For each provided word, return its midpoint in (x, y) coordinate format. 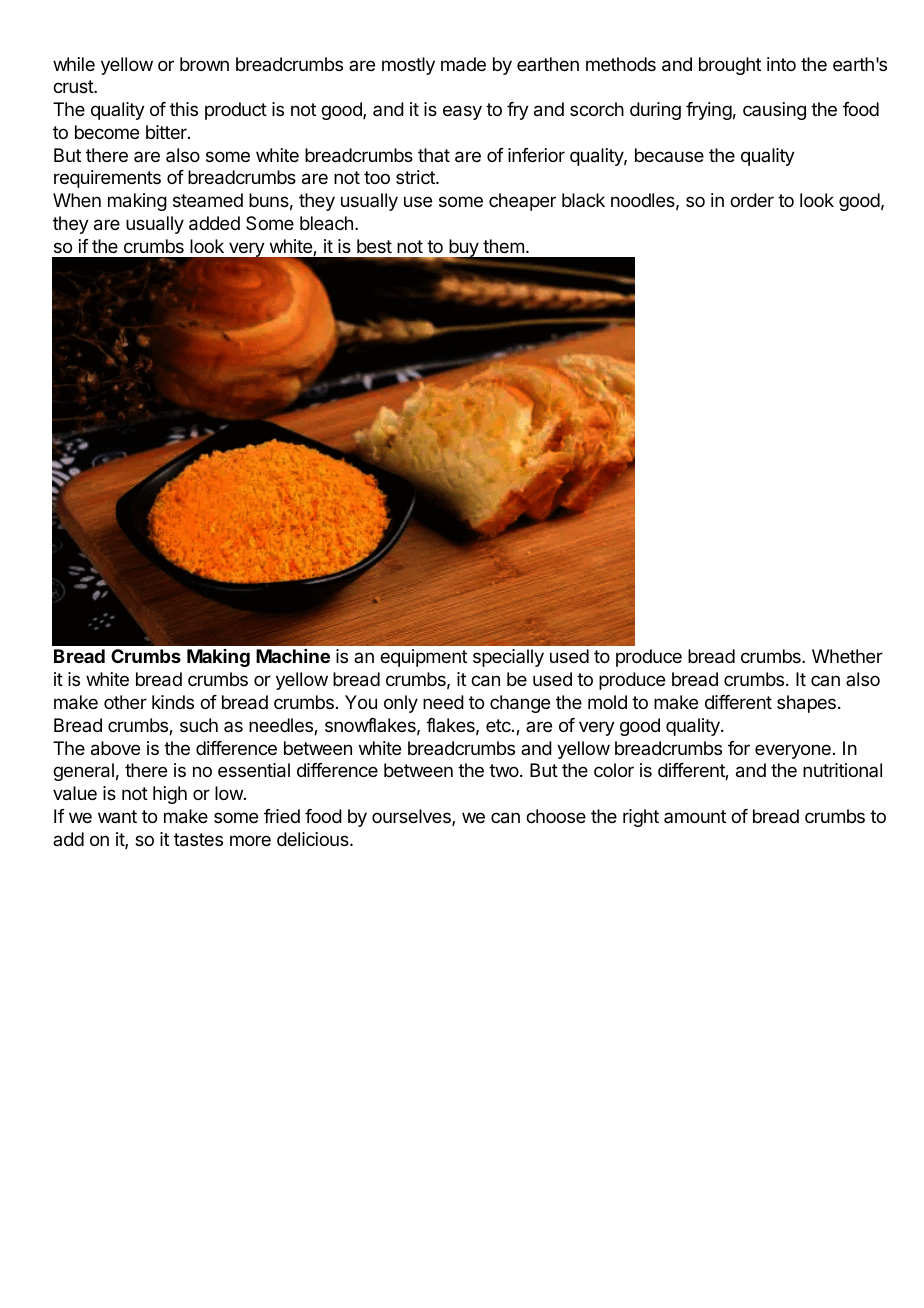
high (170, 795)
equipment (423, 658)
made (463, 64)
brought (730, 66)
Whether (847, 656)
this (184, 109)
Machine (293, 656)
